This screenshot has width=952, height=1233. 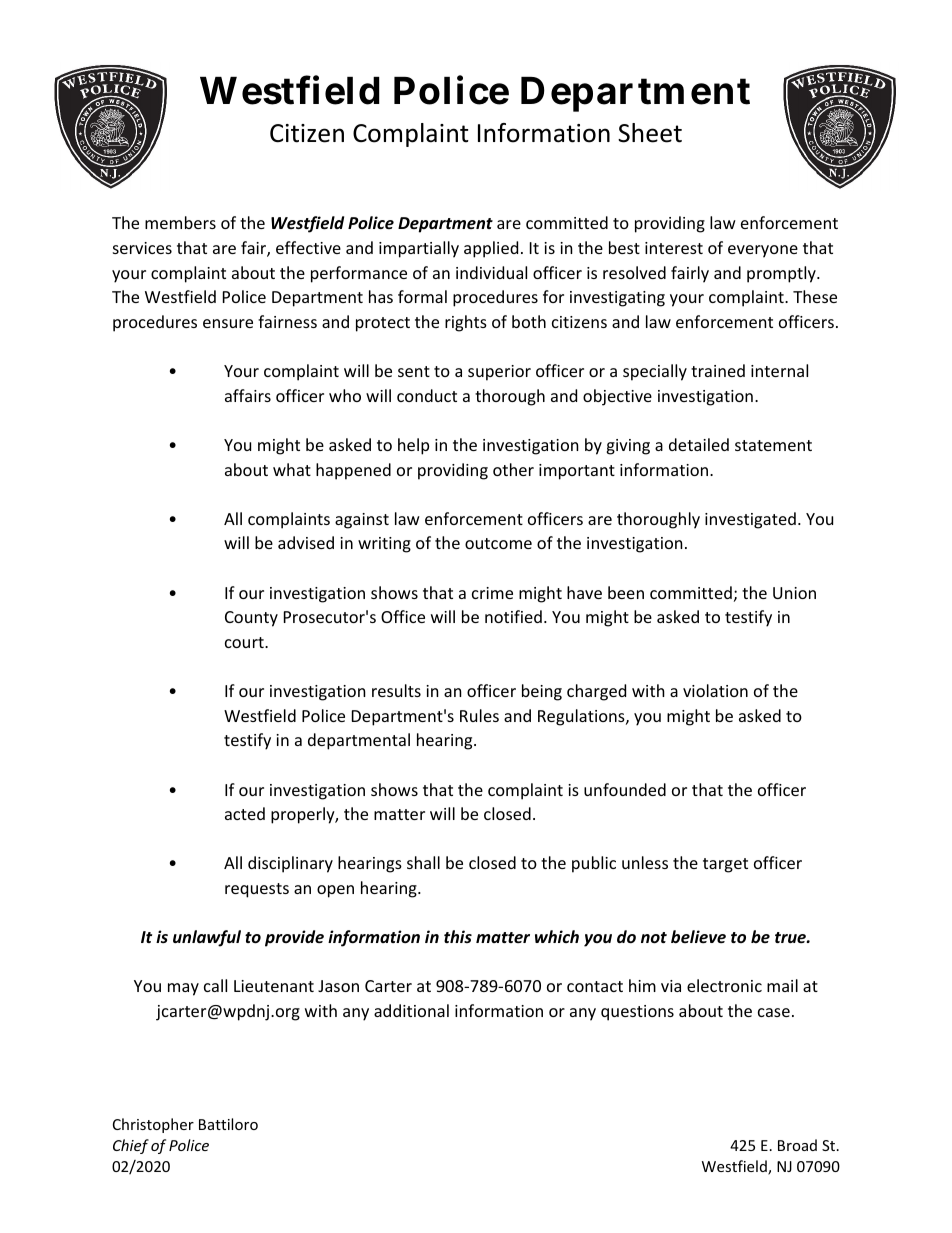 I want to click on target, so click(x=725, y=865).
